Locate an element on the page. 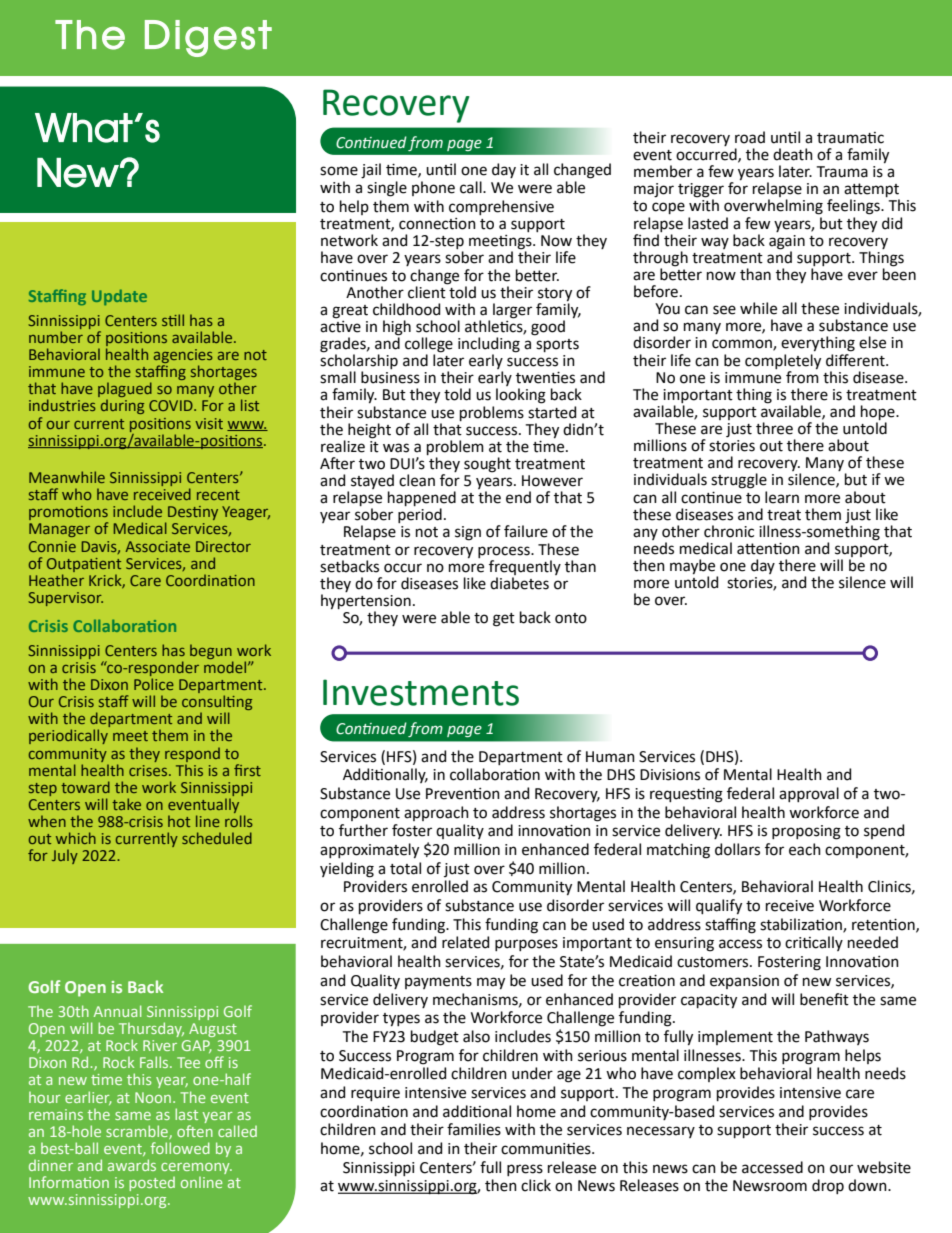  Digest is located at coordinates (208, 38).
